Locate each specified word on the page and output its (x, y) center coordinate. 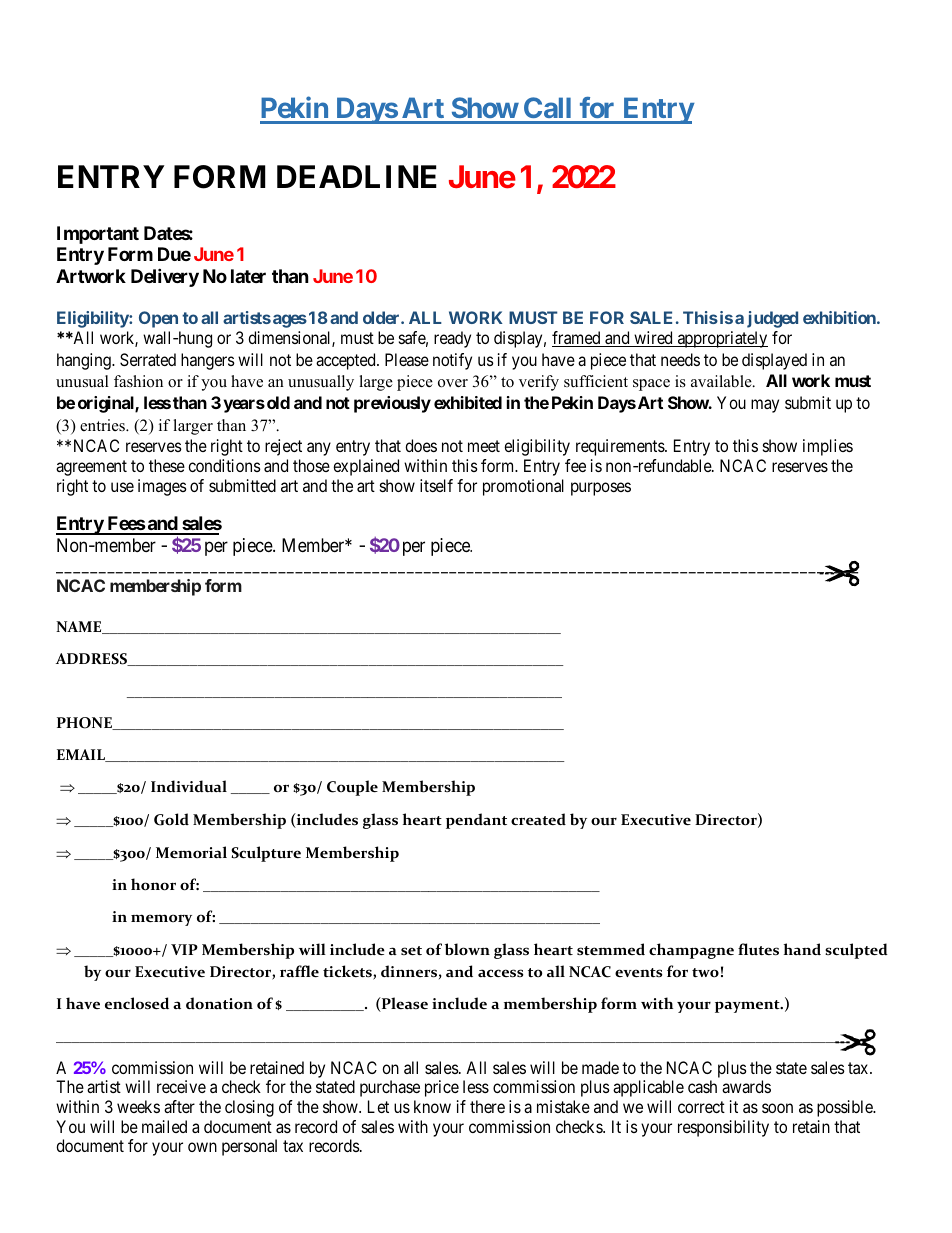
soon (777, 1108)
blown (467, 949)
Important (98, 235)
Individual (189, 786)
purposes (601, 489)
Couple (352, 788)
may (765, 406)
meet (484, 446)
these (167, 465)
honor (153, 884)
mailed (164, 1126)
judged (772, 319)
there (487, 1106)
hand (802, 949)
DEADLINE (357, 176)
